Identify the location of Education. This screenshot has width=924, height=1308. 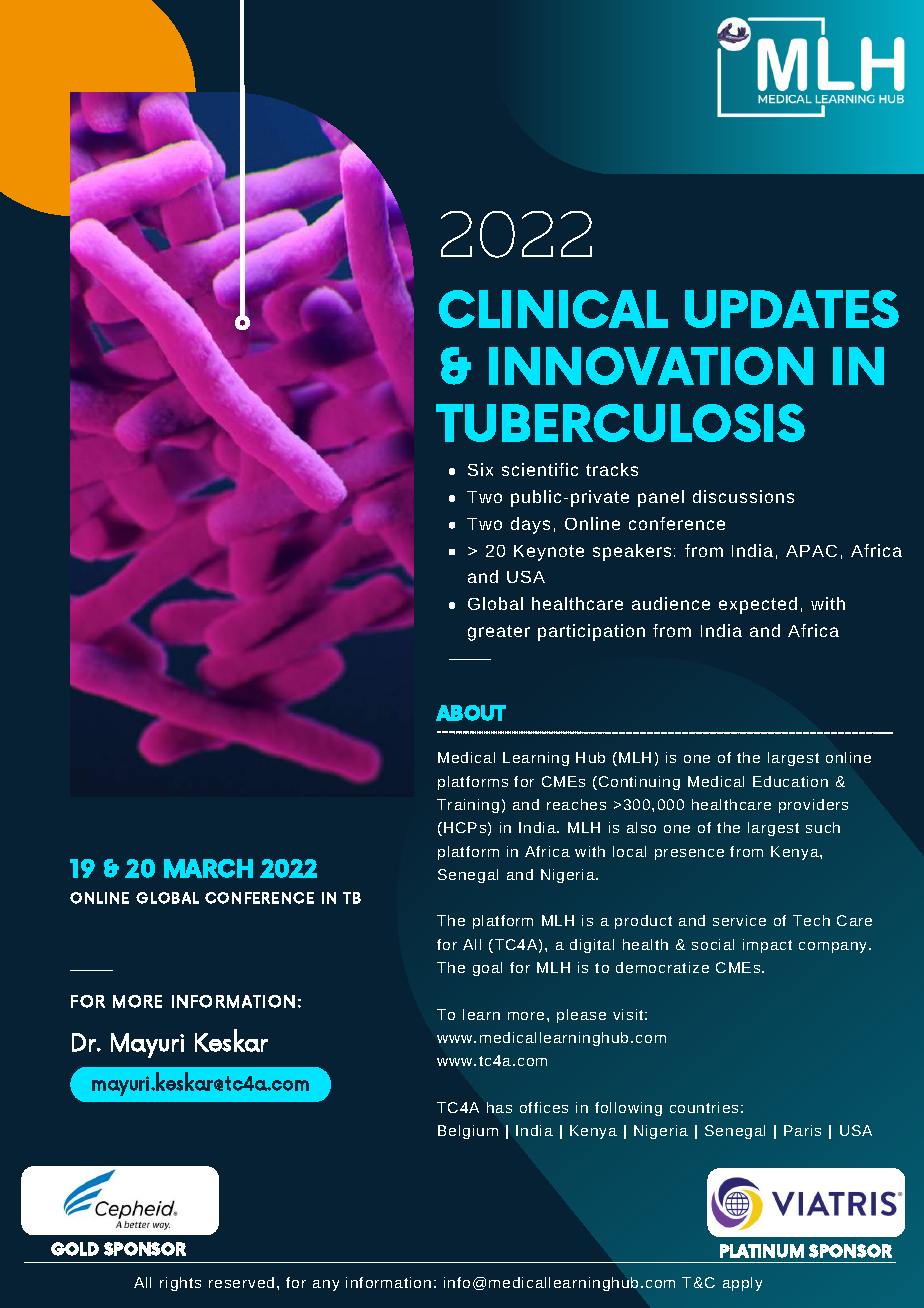
(790, 781).
